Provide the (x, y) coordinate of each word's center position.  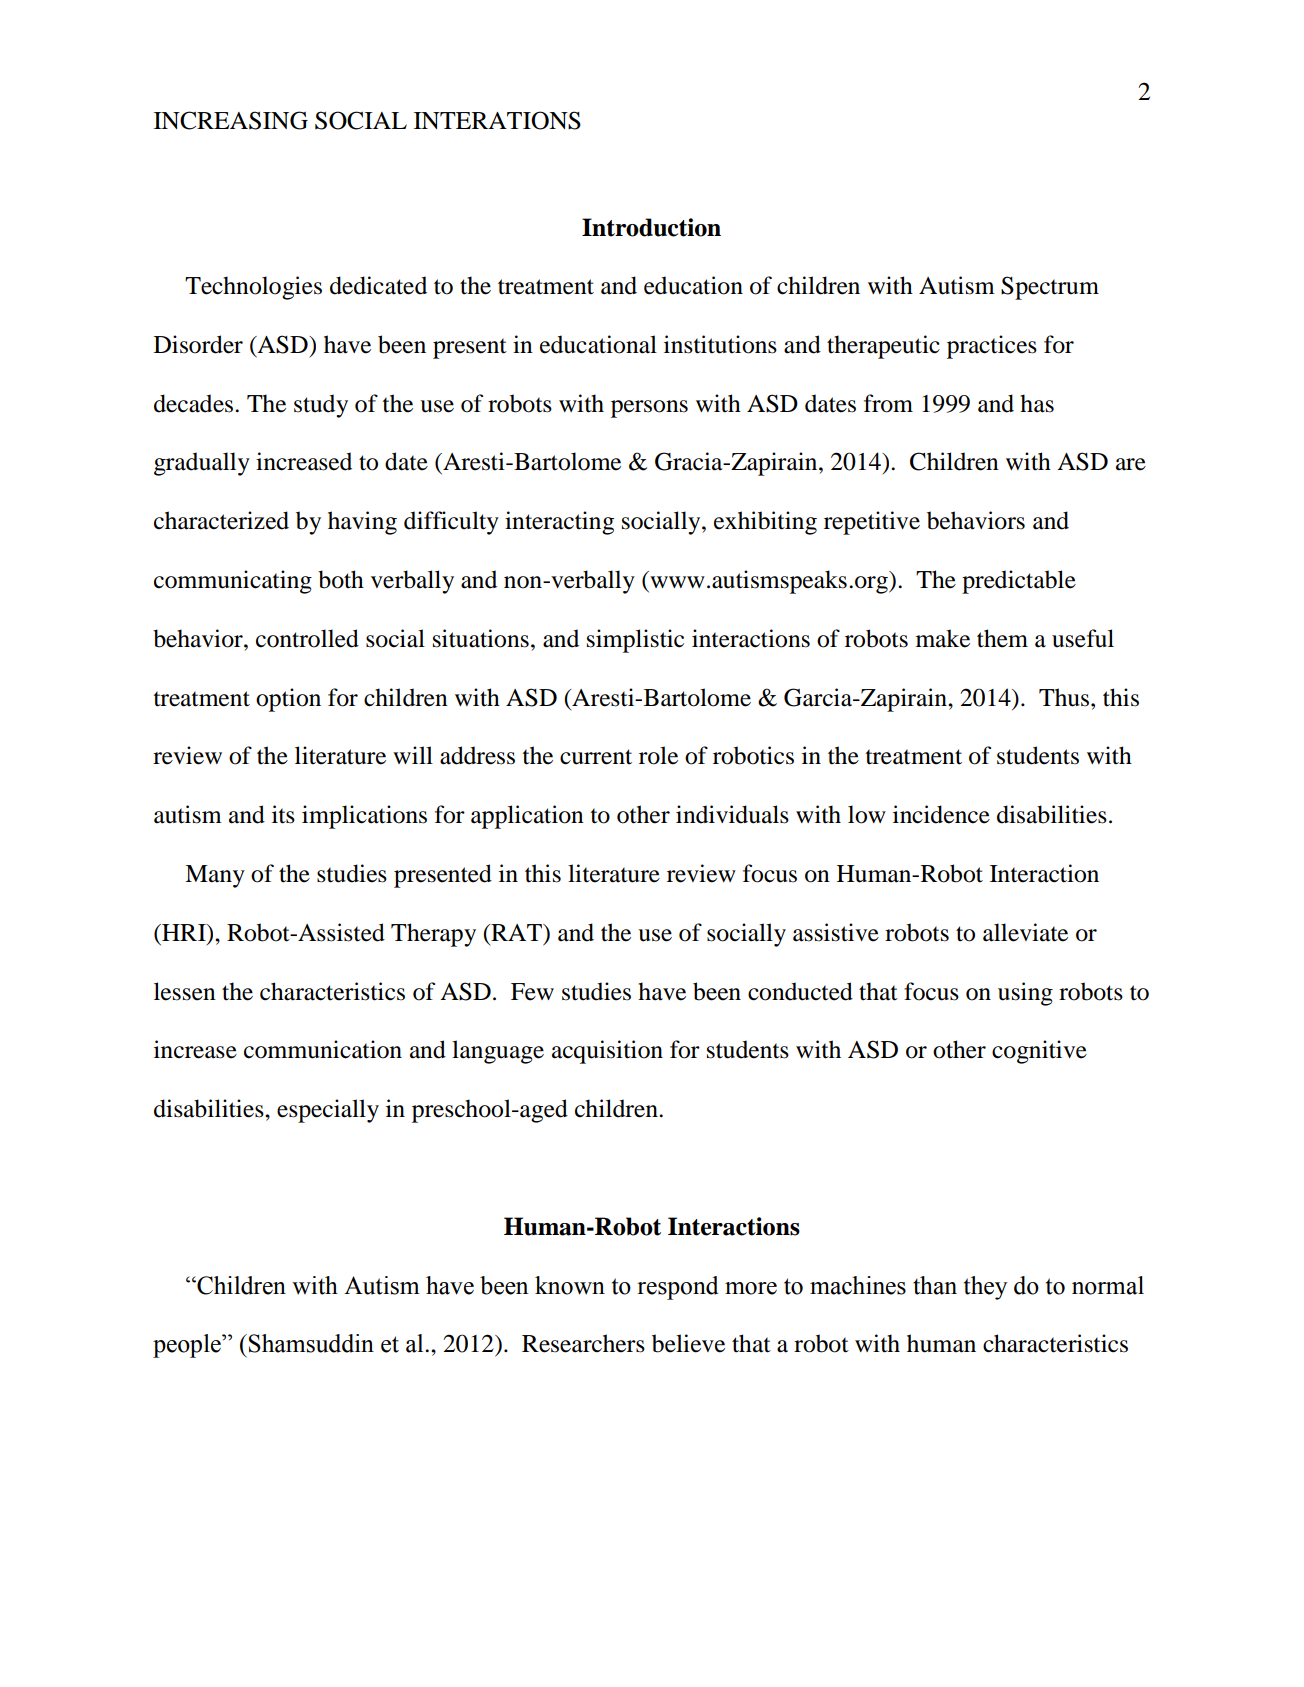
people (188, 1346)
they (985, 1288)
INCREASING (231, 120)
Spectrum (1050, 288)
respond (677, 1288)
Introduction (651, 227)
